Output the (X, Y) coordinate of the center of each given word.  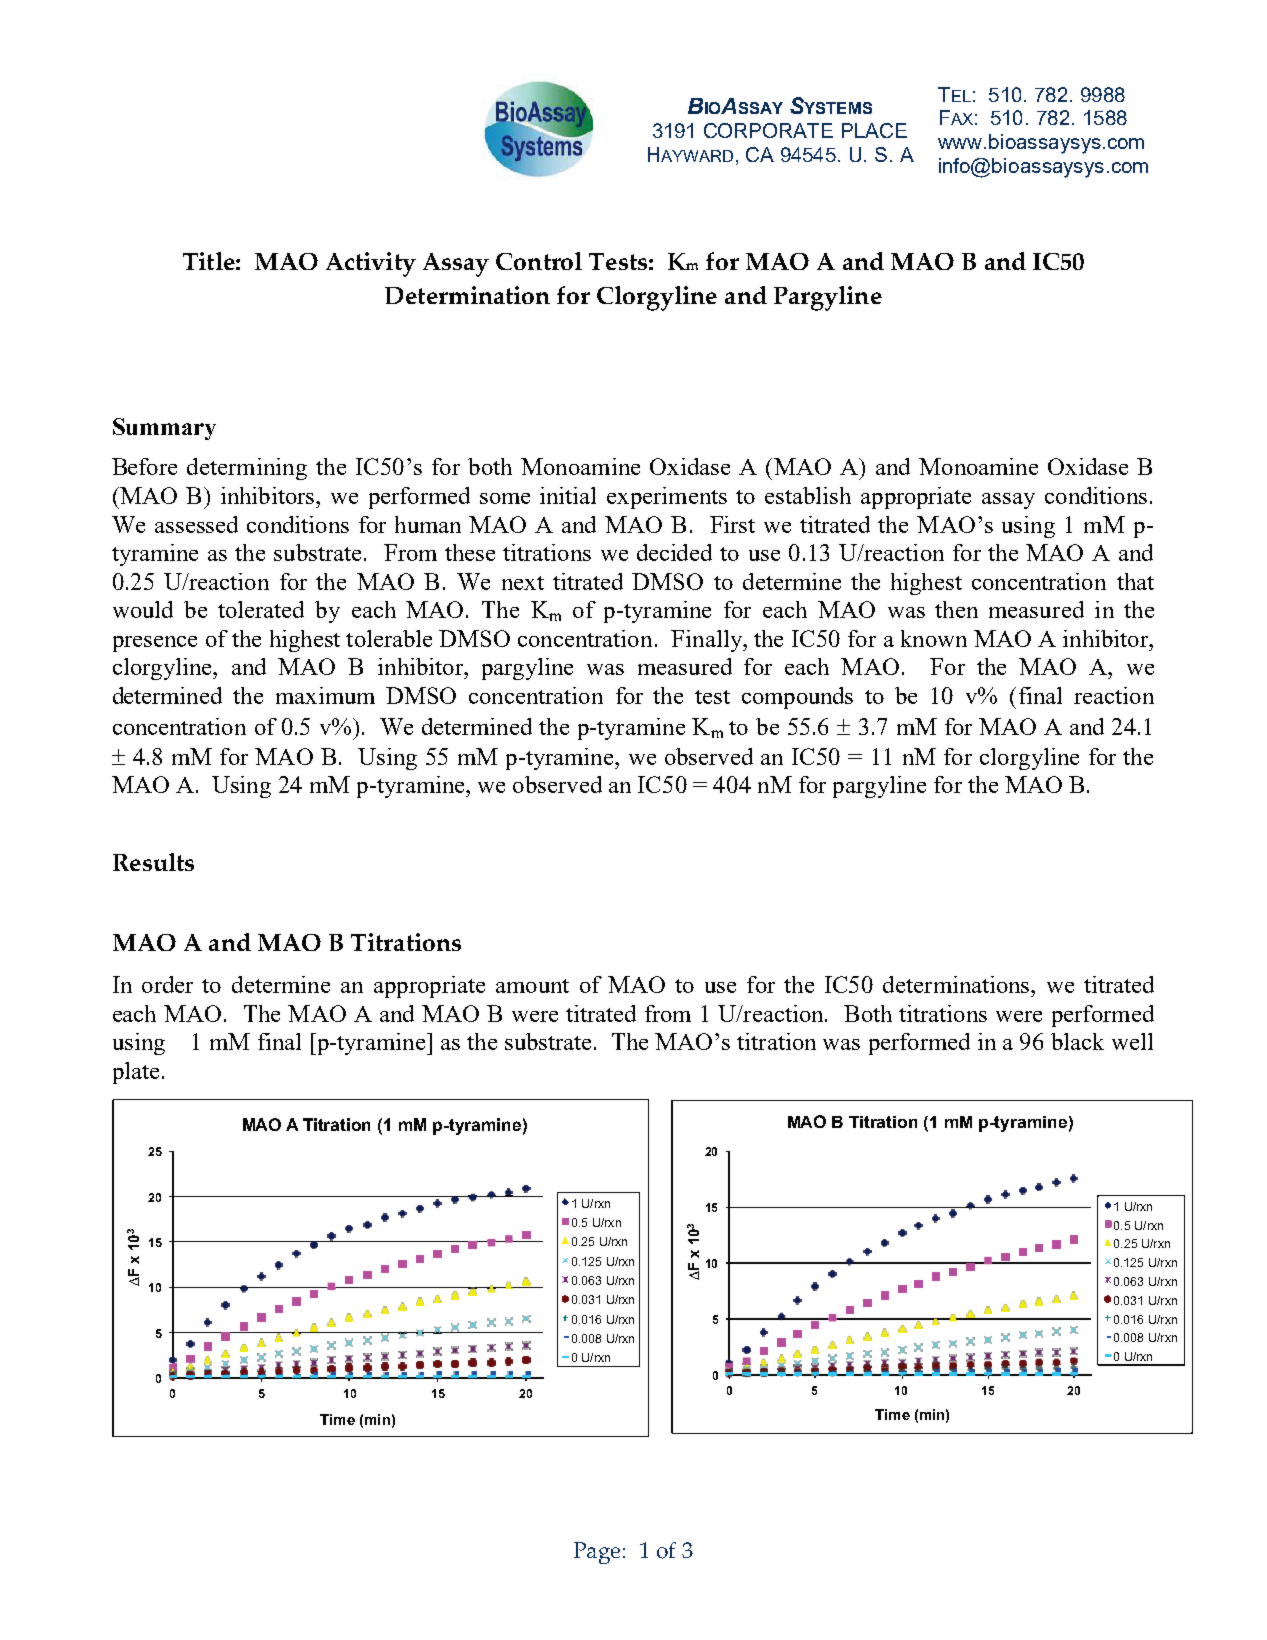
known (934, 638)
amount (532, 986)
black (1077, 1041)
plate (136, 1073)
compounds (797, 698)
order (167, 984)
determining (247, 469)
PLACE (874, 130)
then (956, 609)
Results (153, 862)
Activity (371, 264)
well (1132, 1041)
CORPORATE (768, 130)
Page (599, 1553)
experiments (667, 498)
